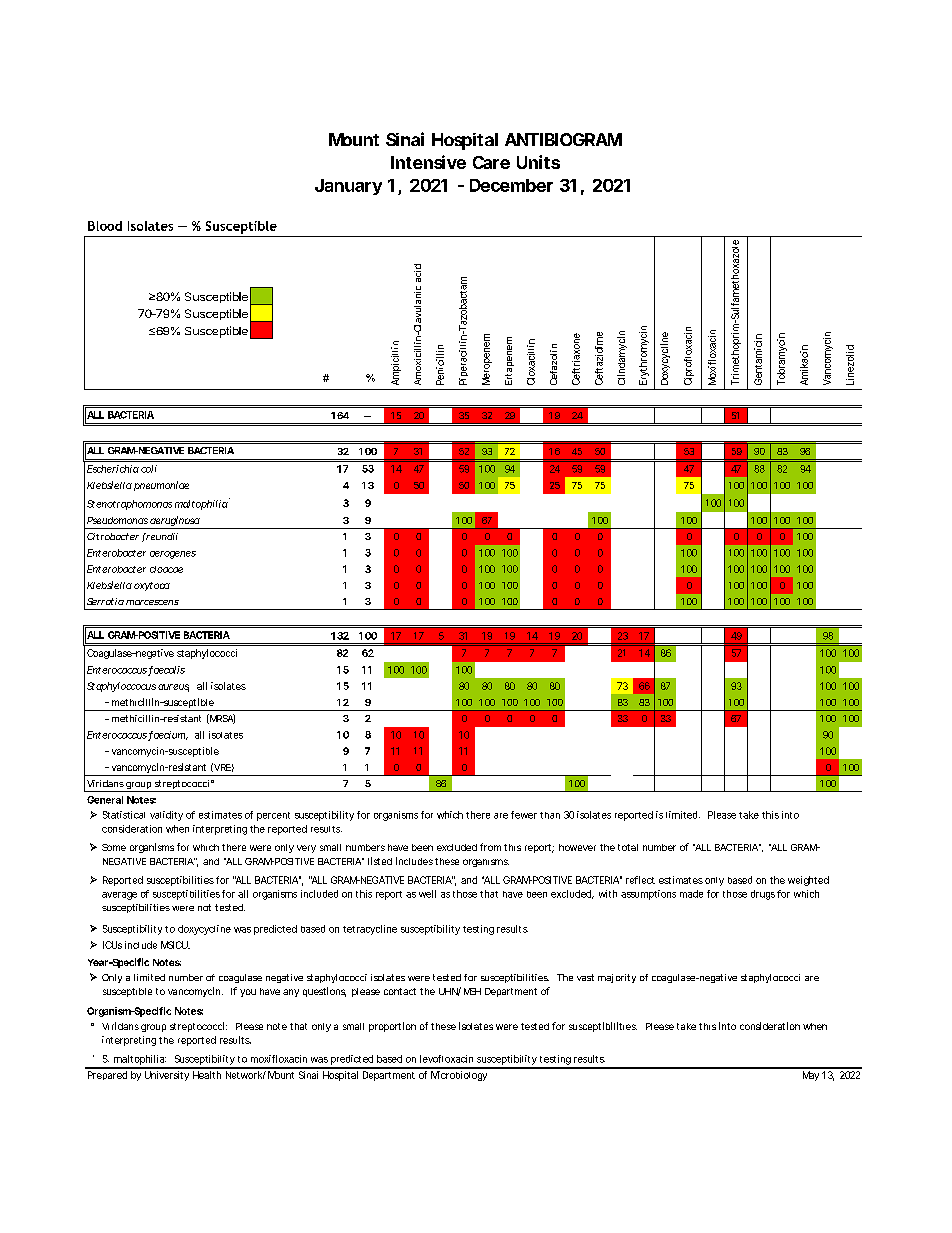  What do you see at coordinates (173, 688) in the screenshot?
I see `aureus` at bounding box center [173, 688].
